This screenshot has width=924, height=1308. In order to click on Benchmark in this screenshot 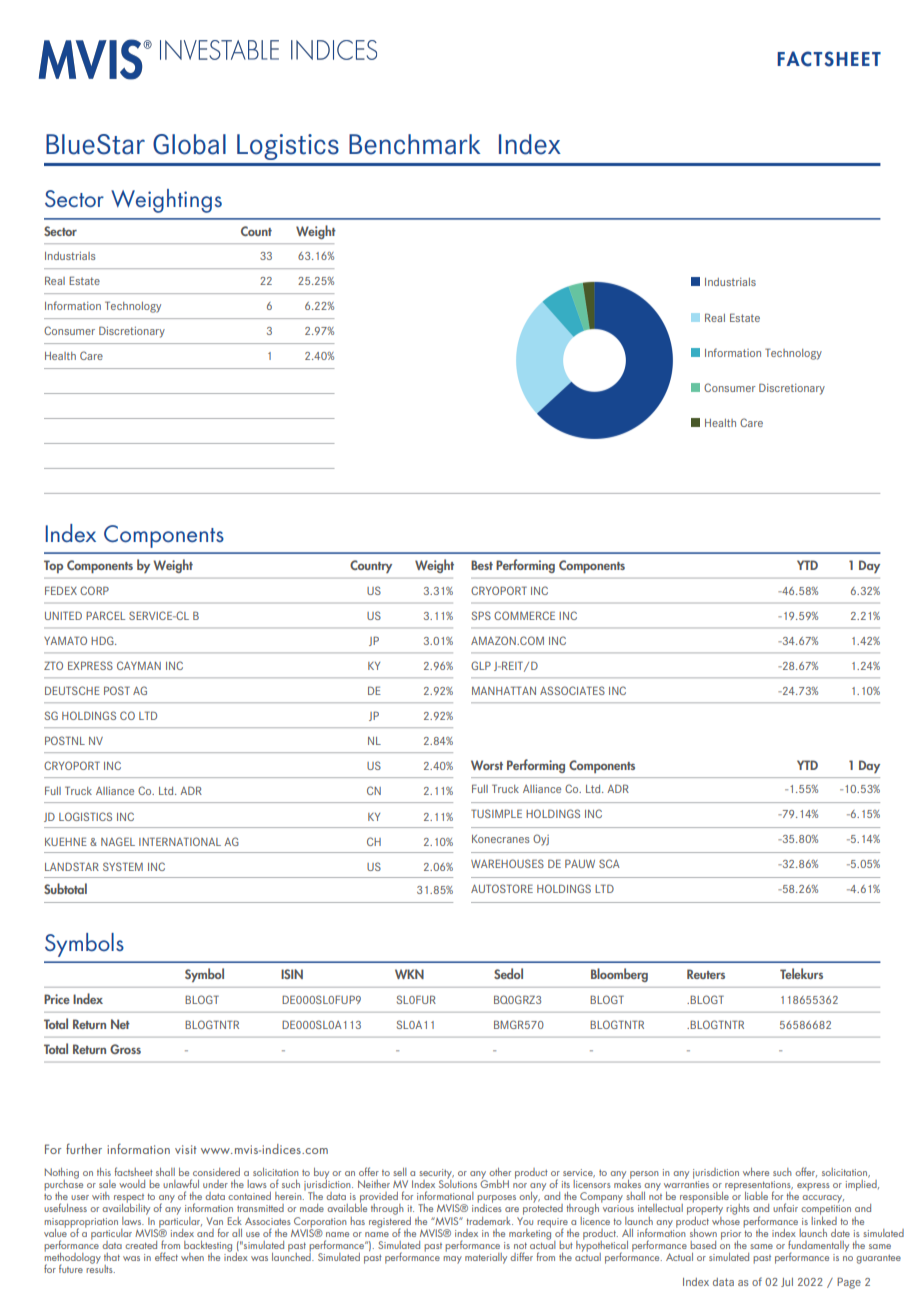, I will do `click(414, 144)`.
